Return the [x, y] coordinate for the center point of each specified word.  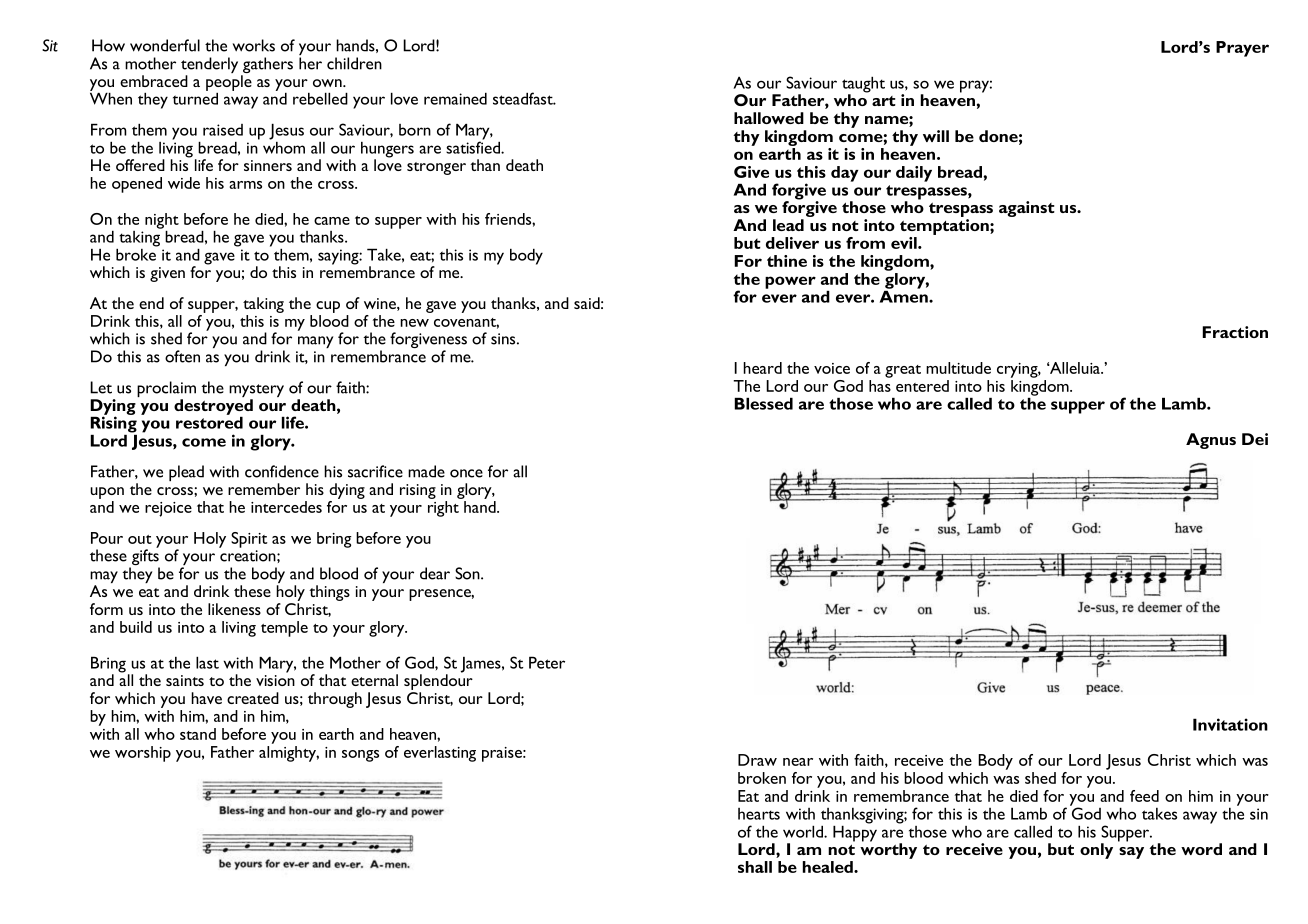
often [182, 356]
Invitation [1230, 724]
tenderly [209, 66]
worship [143, 754]
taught [863, 85]
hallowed [769, 118]
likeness [234, 609]
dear [435, 573]
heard [762, 368]
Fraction [1235, 332]
